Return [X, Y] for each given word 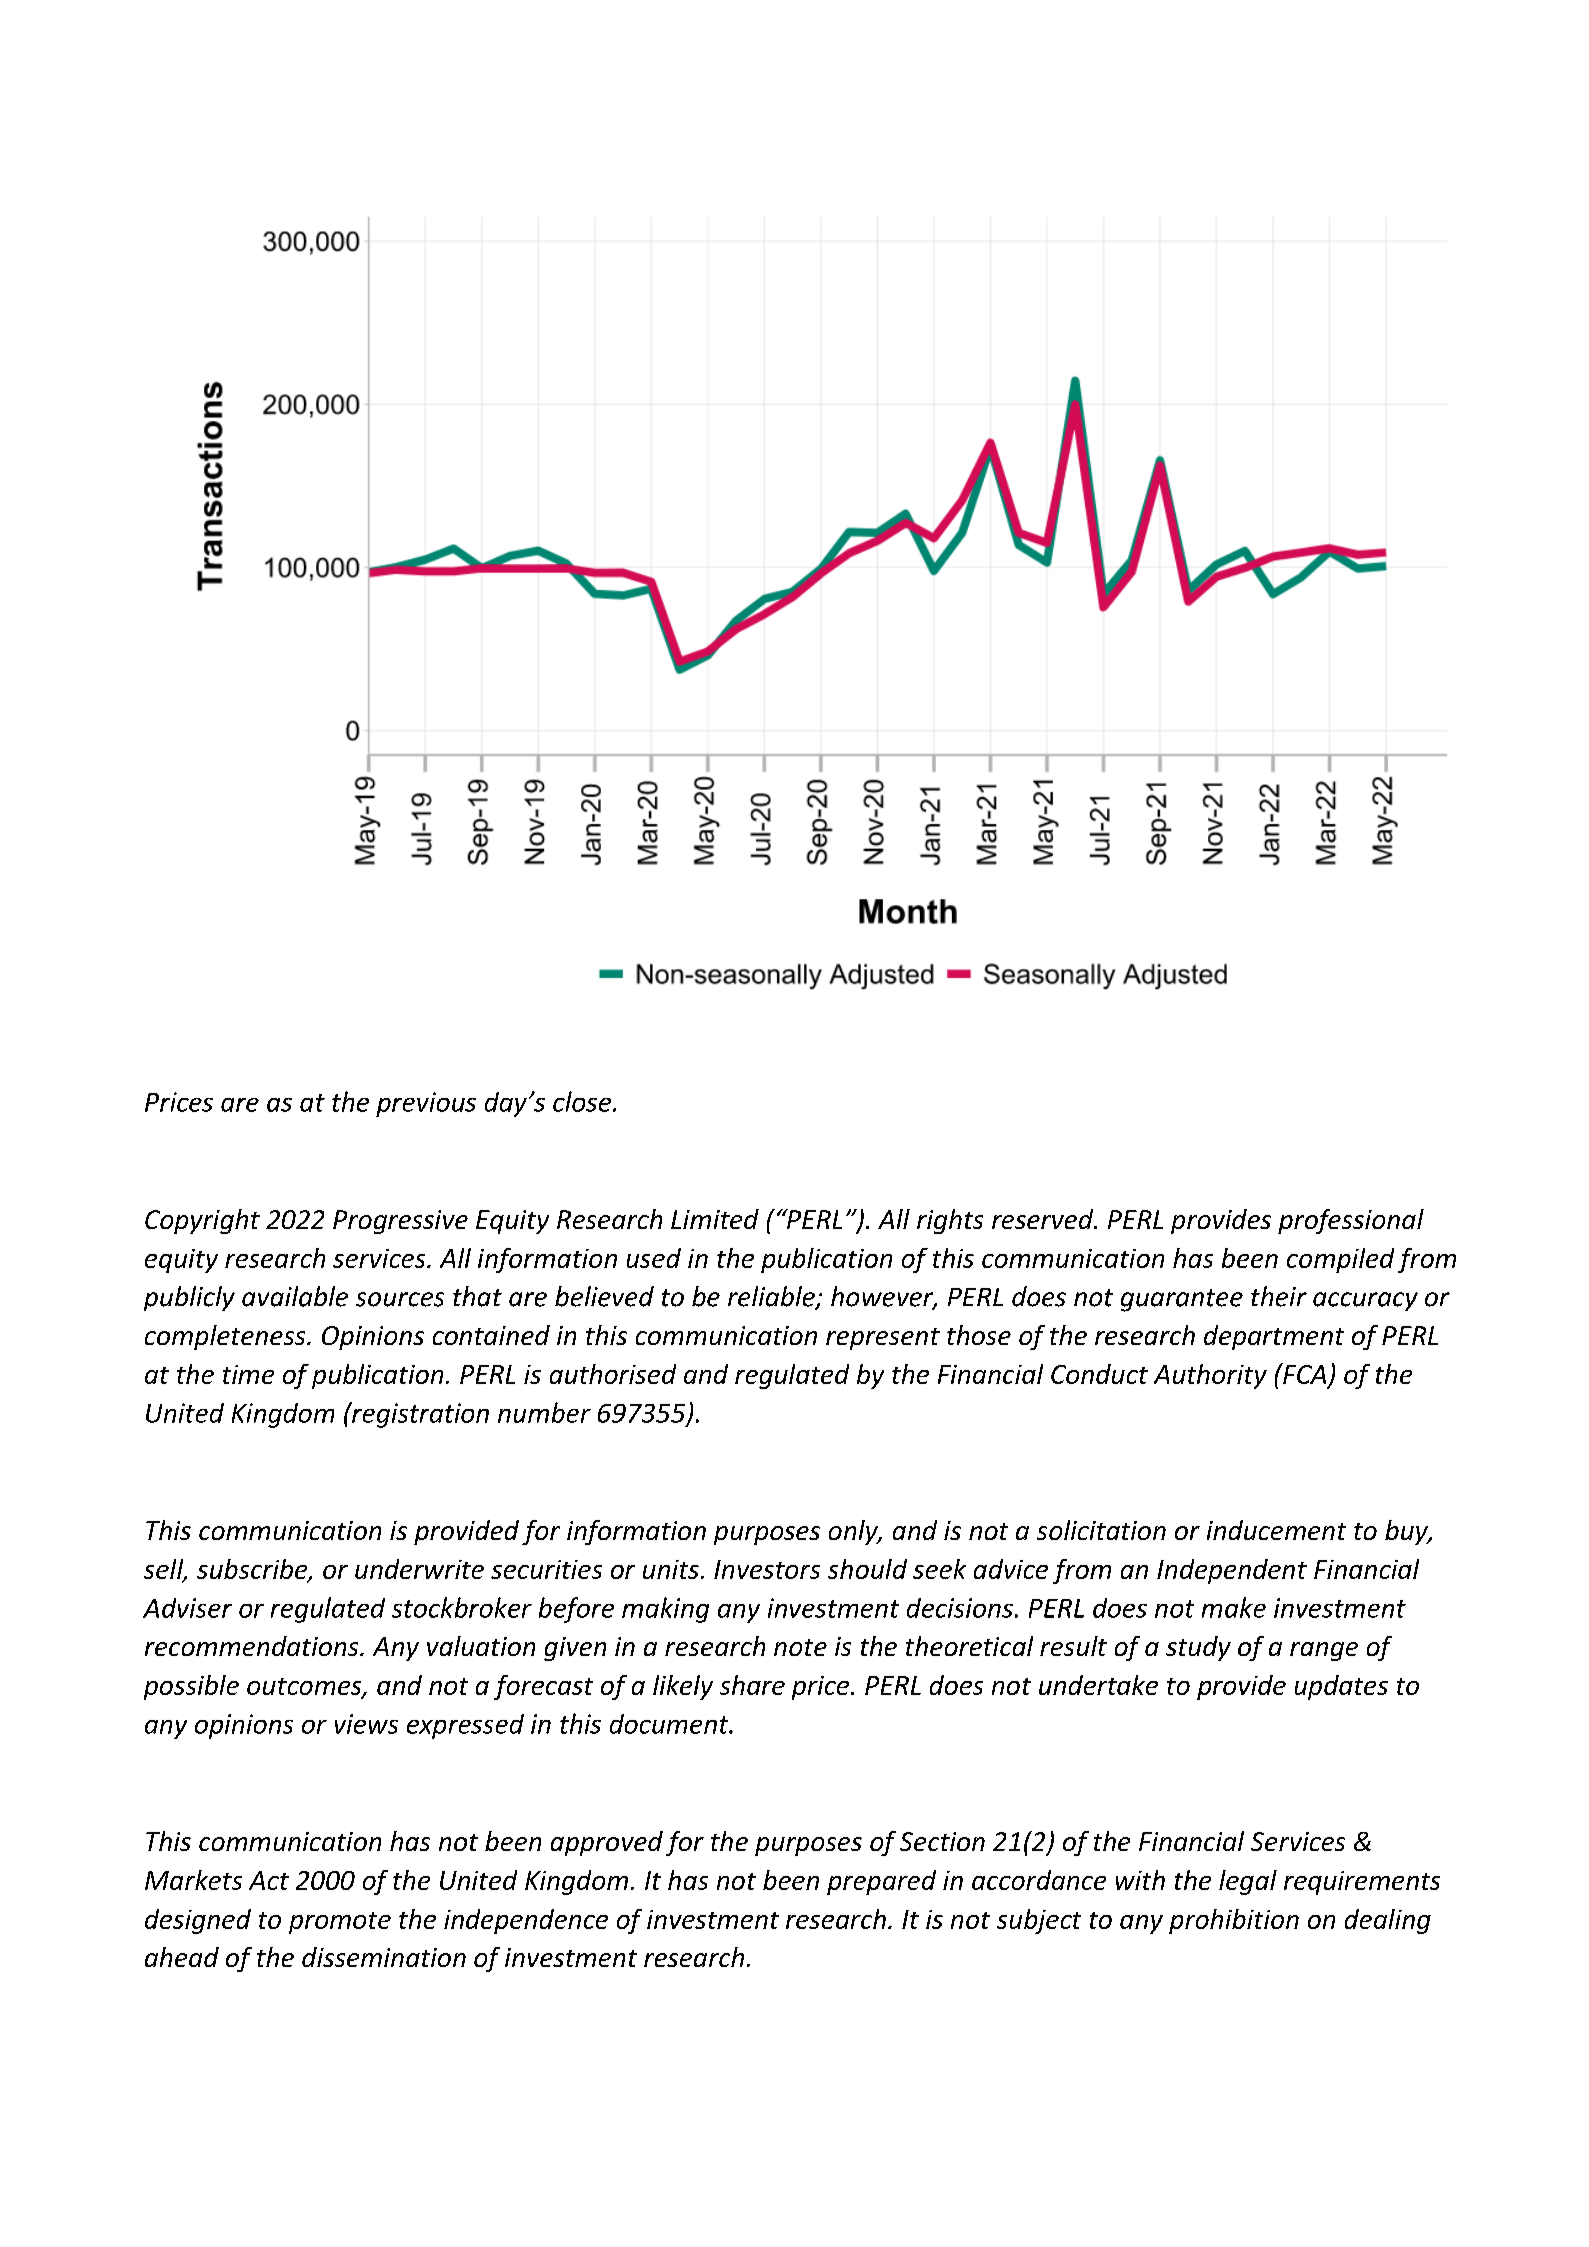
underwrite [419, 1569]
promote [340, 1923]
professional [1351, 1221]
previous [426, 1104]
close [583, 1101]
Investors [767, 1569]
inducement [1276, 1530]
